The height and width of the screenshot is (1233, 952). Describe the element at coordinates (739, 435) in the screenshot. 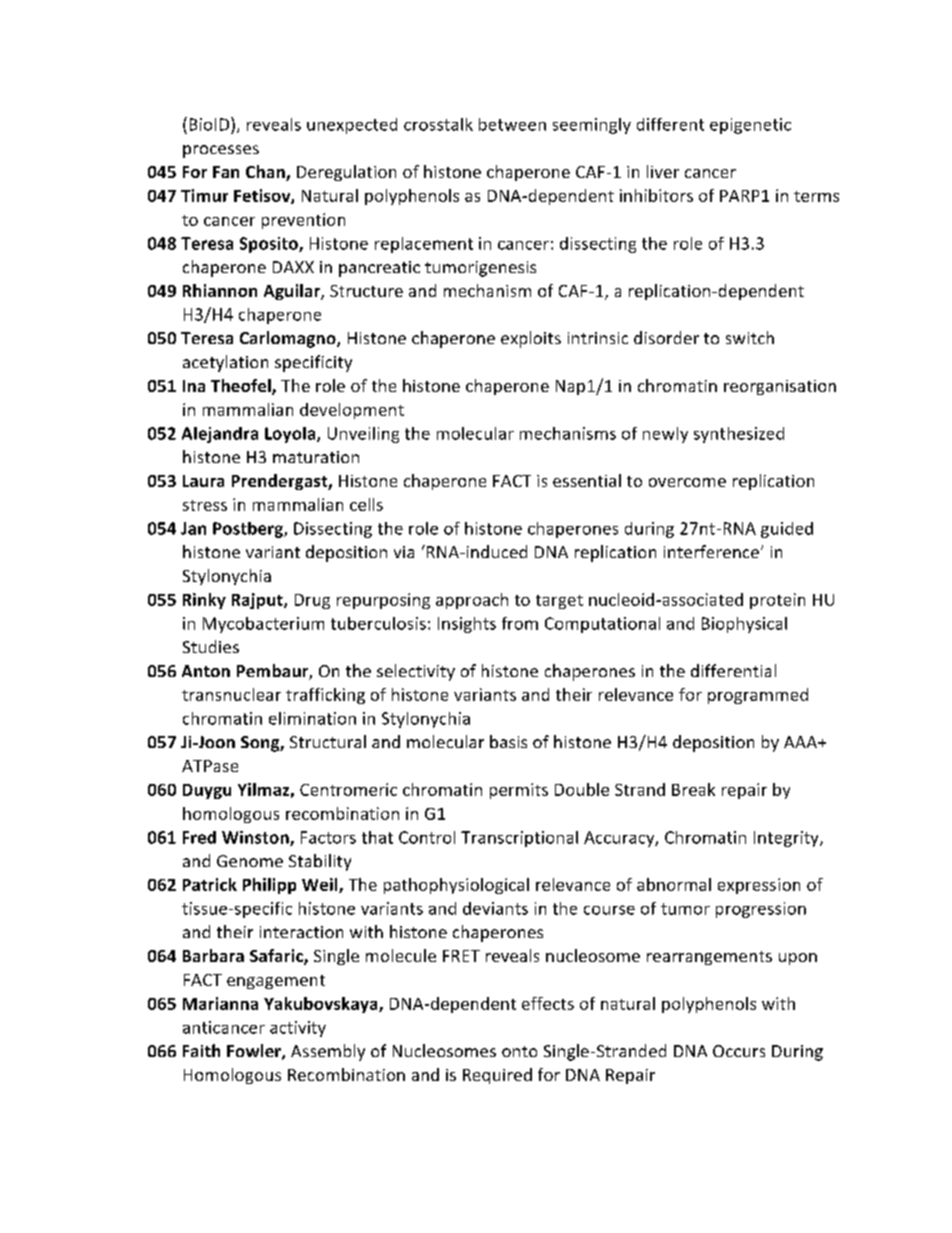

I see `synthesized` at that location.
